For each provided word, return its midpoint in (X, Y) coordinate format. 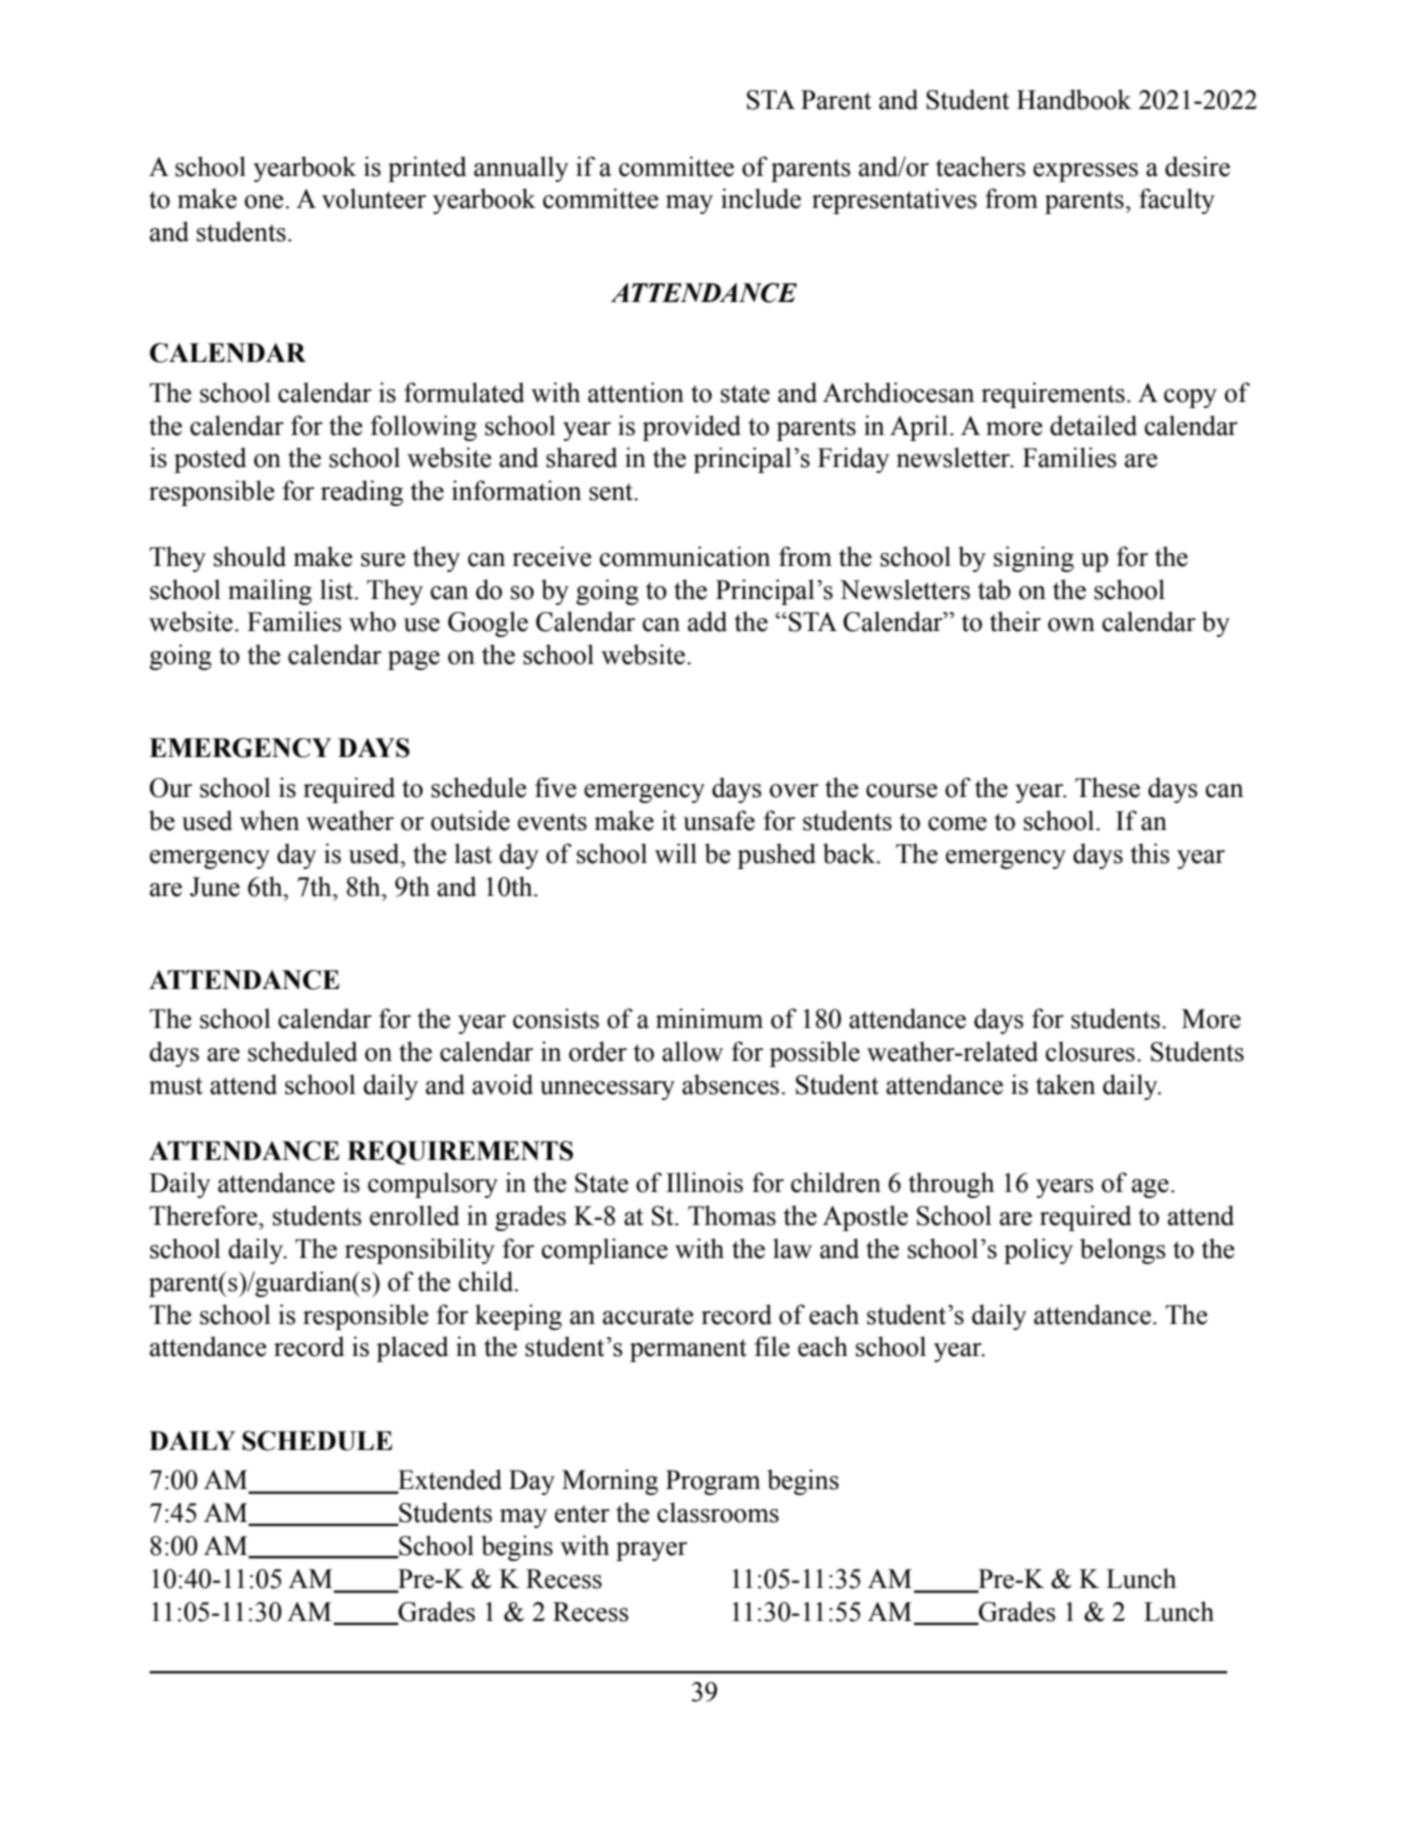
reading (362, 493)
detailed (1093, 425)
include (761, 198)
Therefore (204, 1215)
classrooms (718, 1512)
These (1107, 787)
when (269, 820)
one (264, 202)
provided (691, 428)
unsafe (719, 820)
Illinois (704, 1182)
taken (1065, 1084)
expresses (1085, 172)
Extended (449, 1480)
